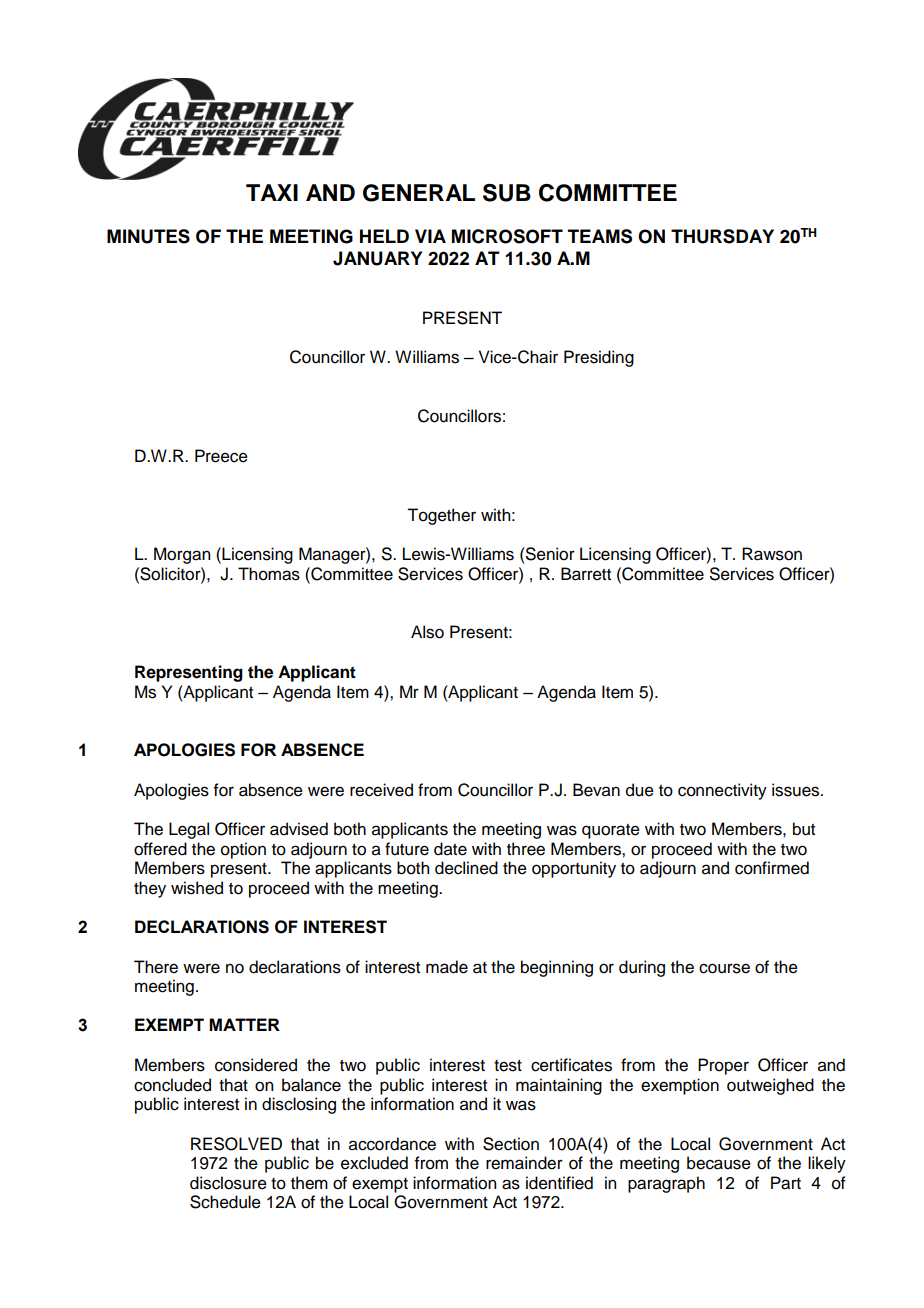 This image has height=1308, width=924. What do you see at coordinates (272, 192) in the image?
I see `TAXI` at bounding box center [272, 192].
